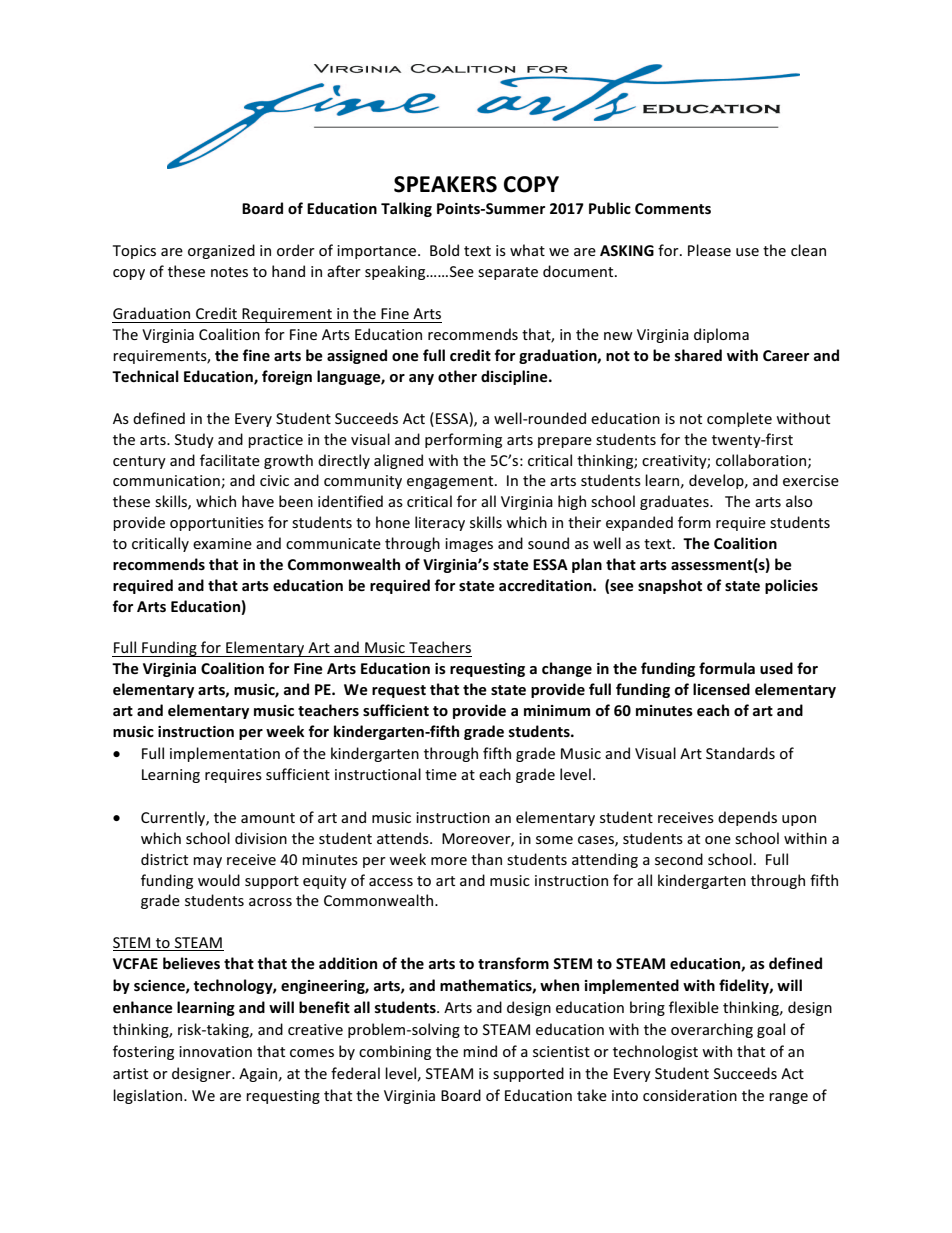  Describe the element at coordinates (673, 209) in the screenshot. I see `Comments` at that location.
